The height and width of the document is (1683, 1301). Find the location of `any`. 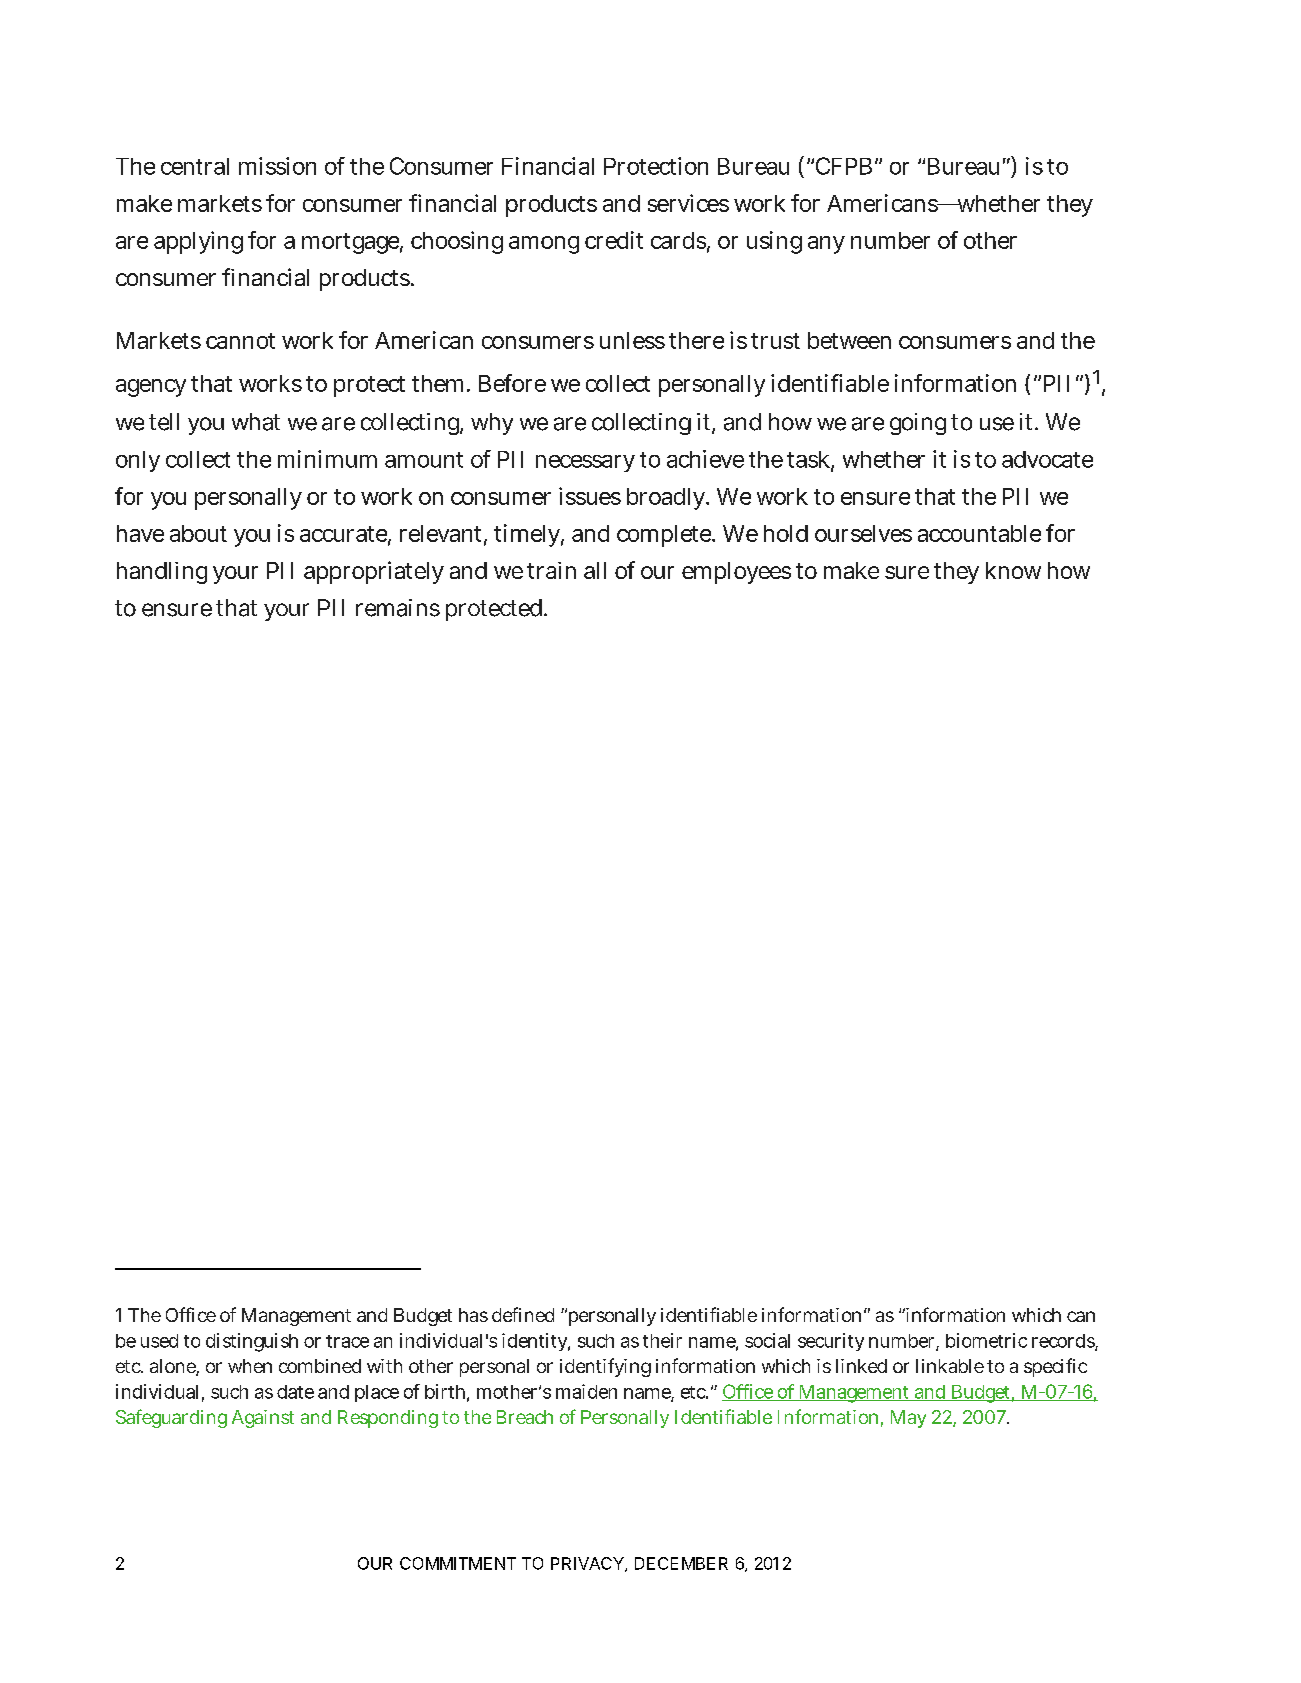

any is located at coordinates (826, 245).
